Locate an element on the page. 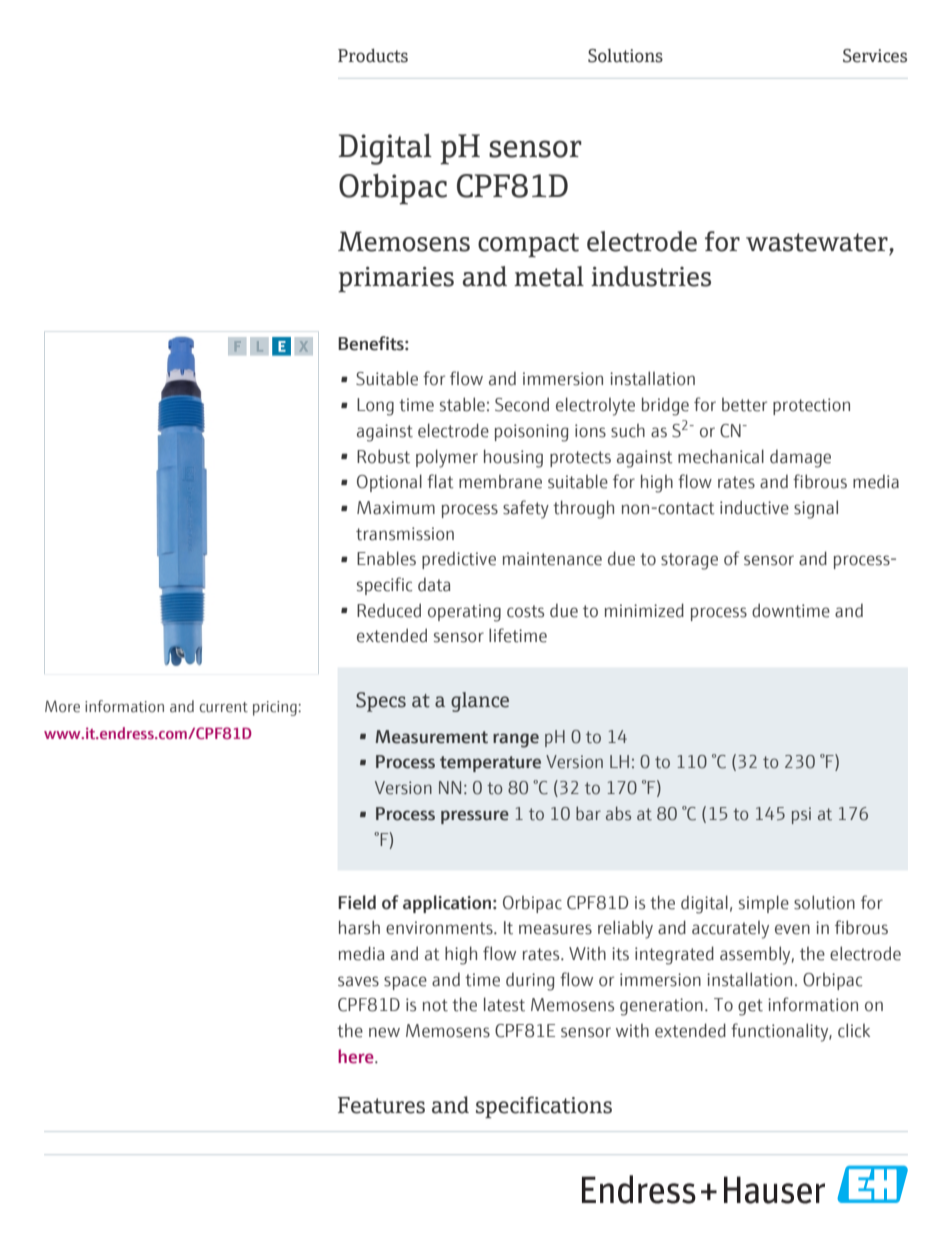 The width and height of the document is (952, 1233). here is located at coordinates (357, 1056).
